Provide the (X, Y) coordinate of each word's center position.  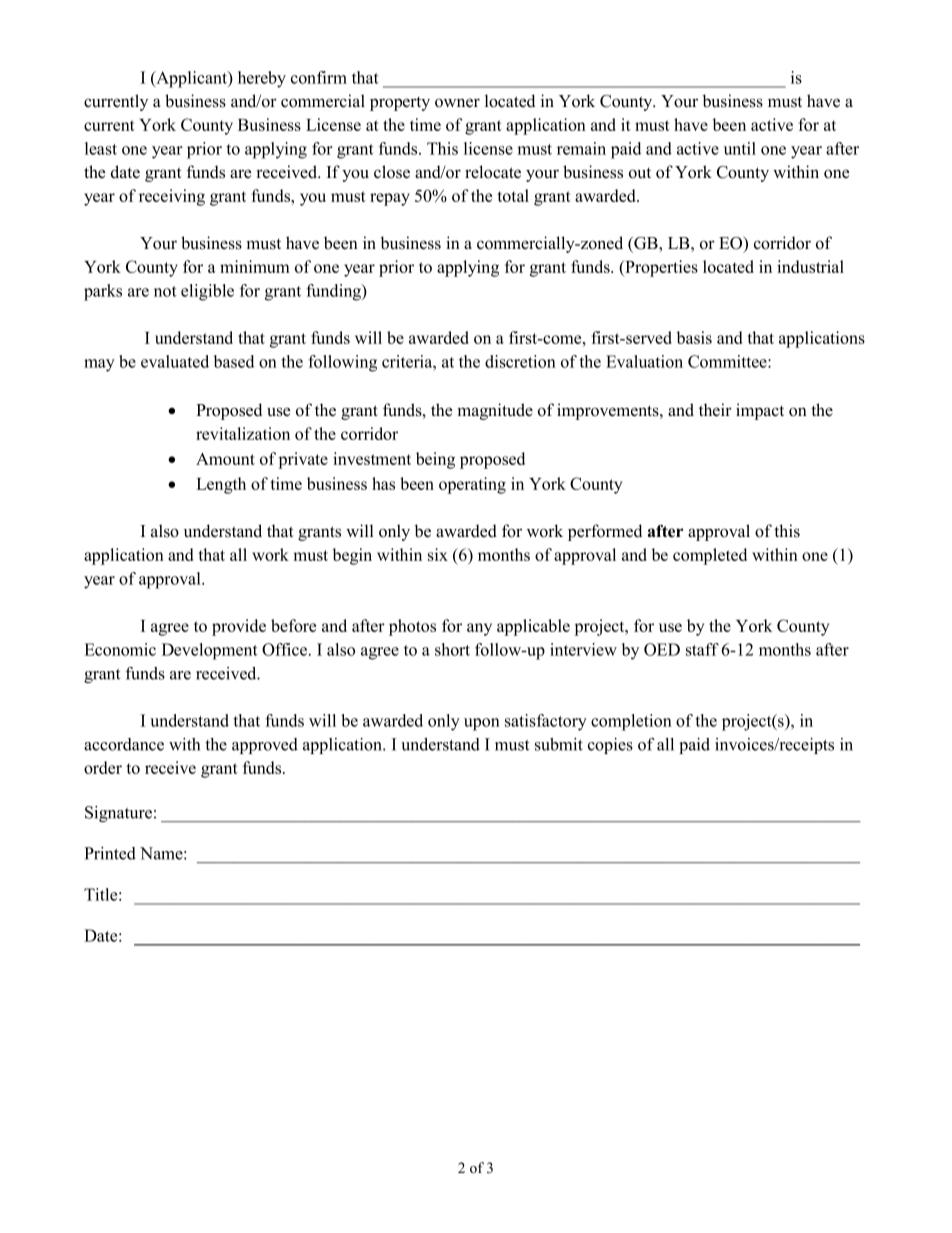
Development (210, 651)
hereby (262, 79)
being (435, 460)
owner (457, 103)
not (165, 291)
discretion (520, 361)
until (740, 148)
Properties (660, 268)
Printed (110, 853)
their (715, 410)
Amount (225, 459)
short (452, 649)
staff (702, 649)
